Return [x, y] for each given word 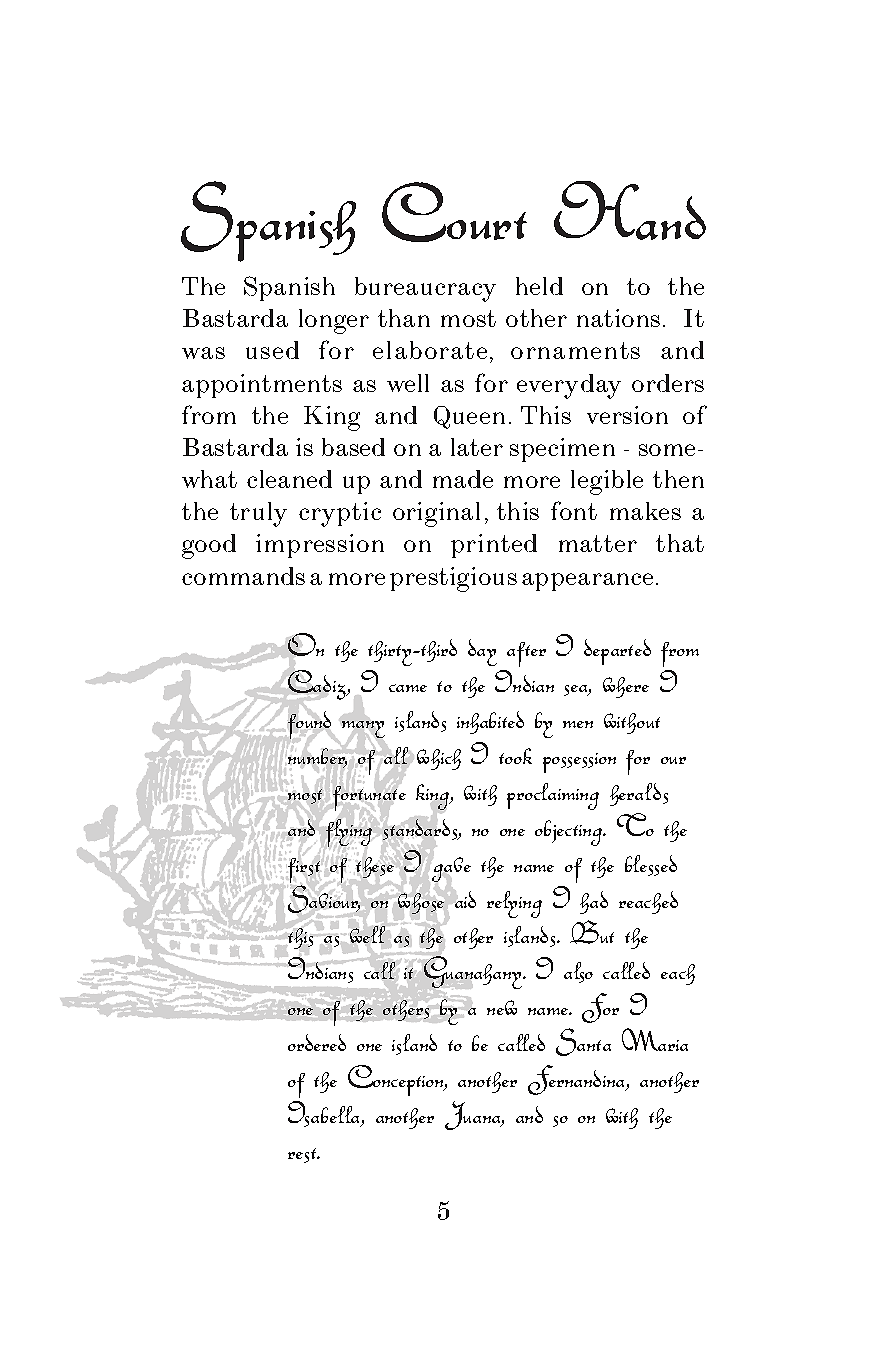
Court [454, 212]
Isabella [325, 1114]
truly [258, 514]
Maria [655, 1039]
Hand [630, 210]
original [436, 514]
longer [334, 321]
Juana [474, 1115]
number [317, 757]
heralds [639, 794]
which [439, 759]
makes [645, 511]
